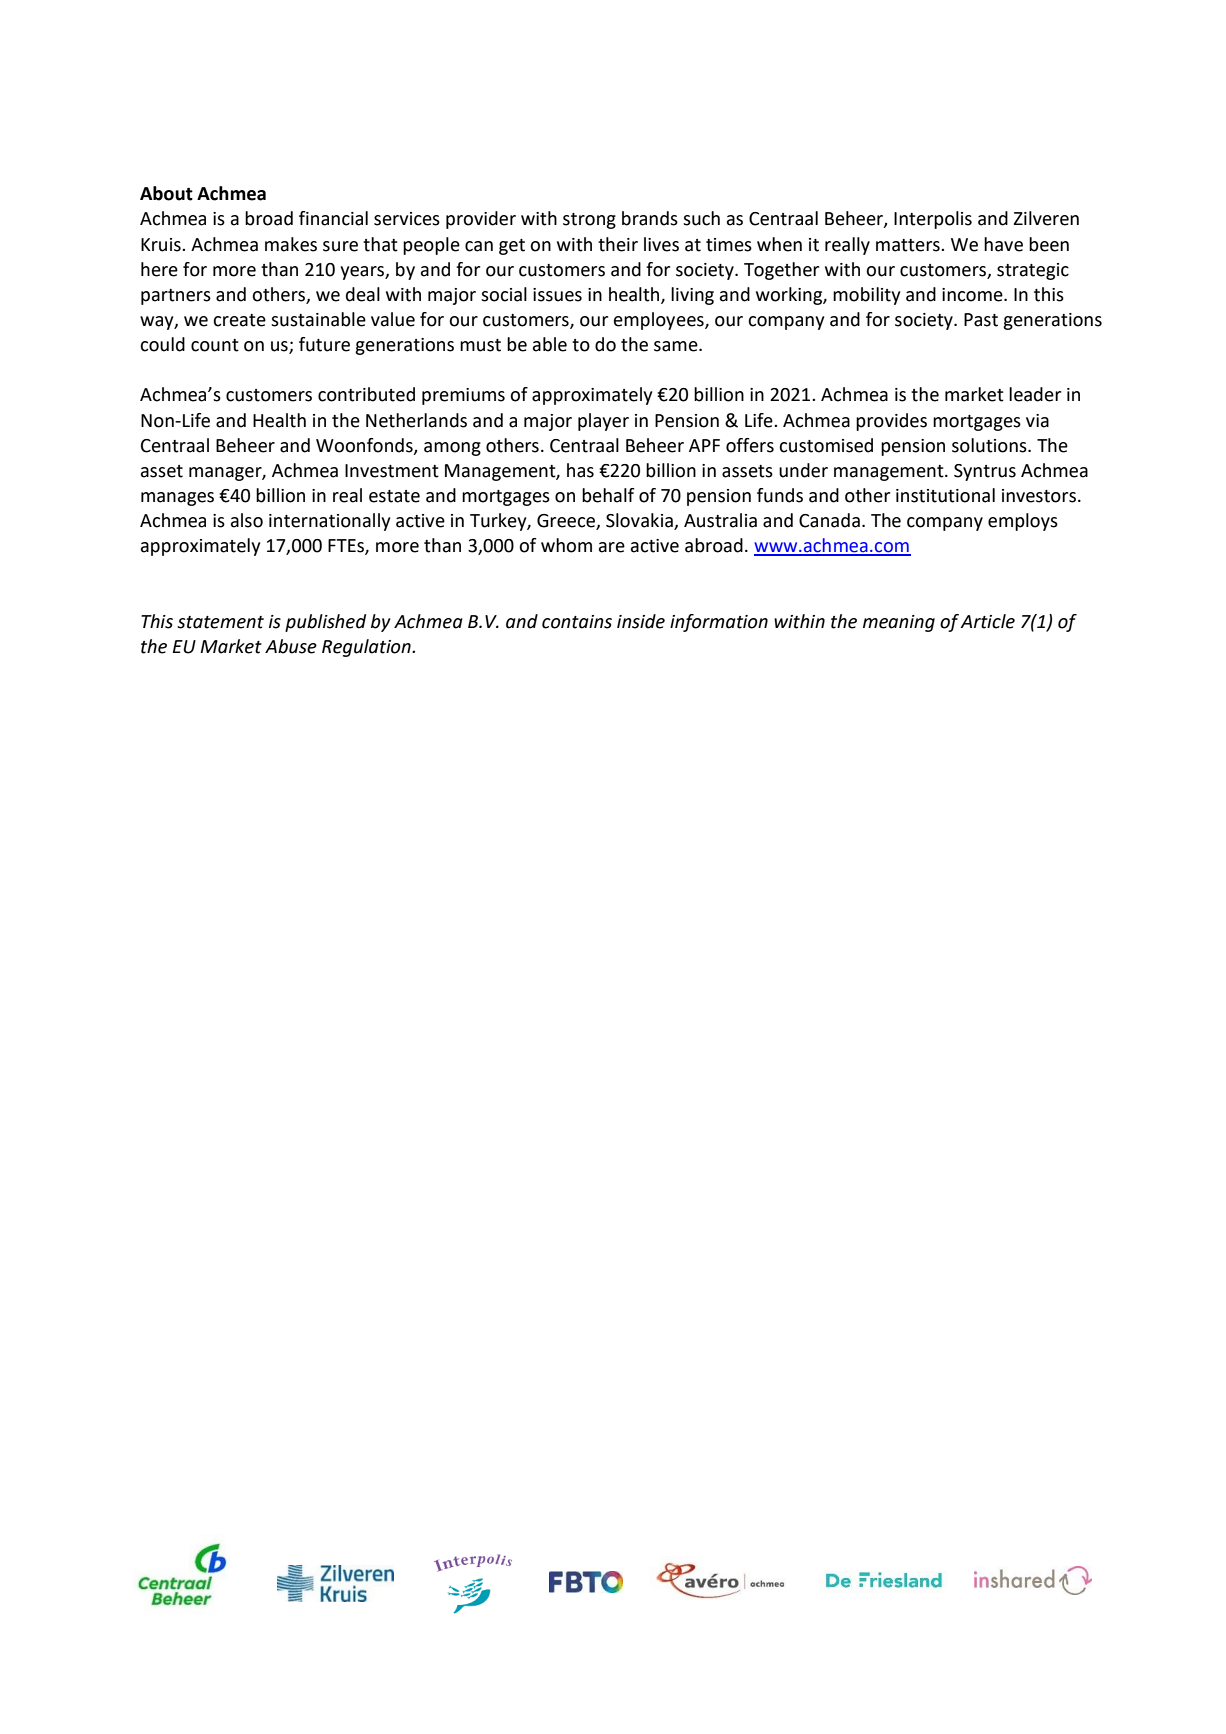  What do you see at coordinates (577, 622) in the screenshot?
I see `contains` at bounding box center [577, 622].
